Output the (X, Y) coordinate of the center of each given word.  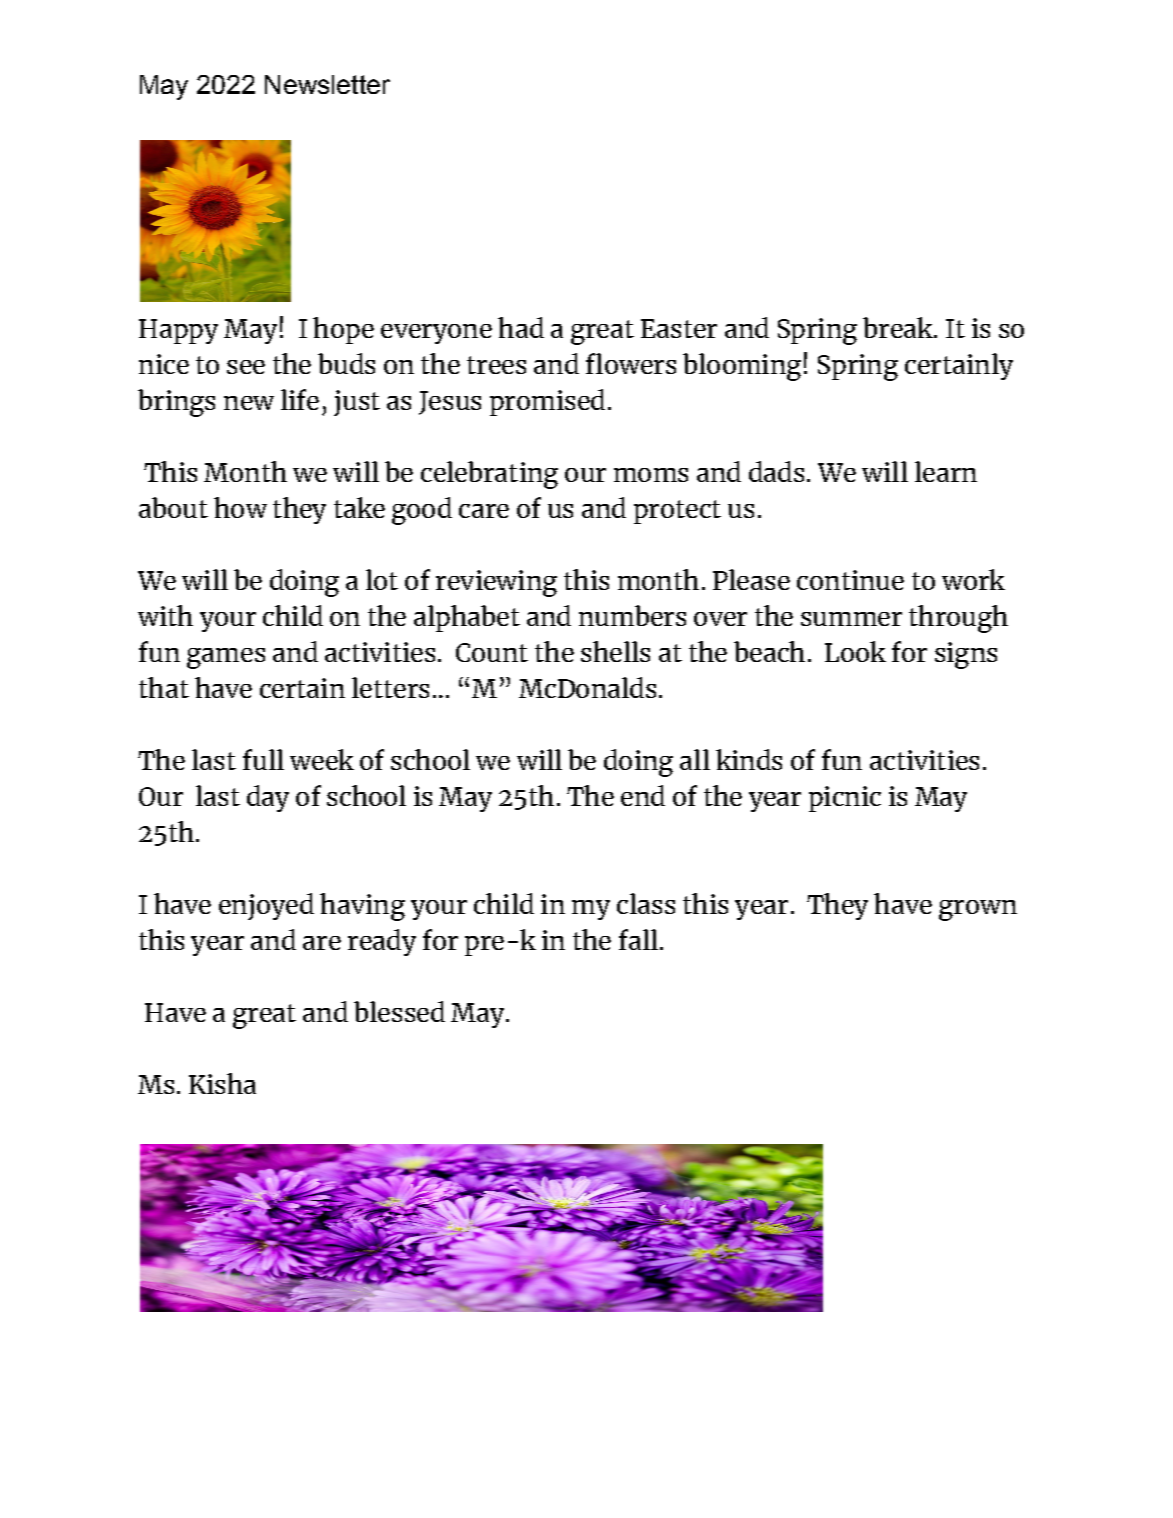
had (521, 327)
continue (850, 580)
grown (978, 910)
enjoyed (266, 906)
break (899, 327)
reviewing (496, 583)
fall (638, 939)
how (240, 507)
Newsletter (327, 84)
